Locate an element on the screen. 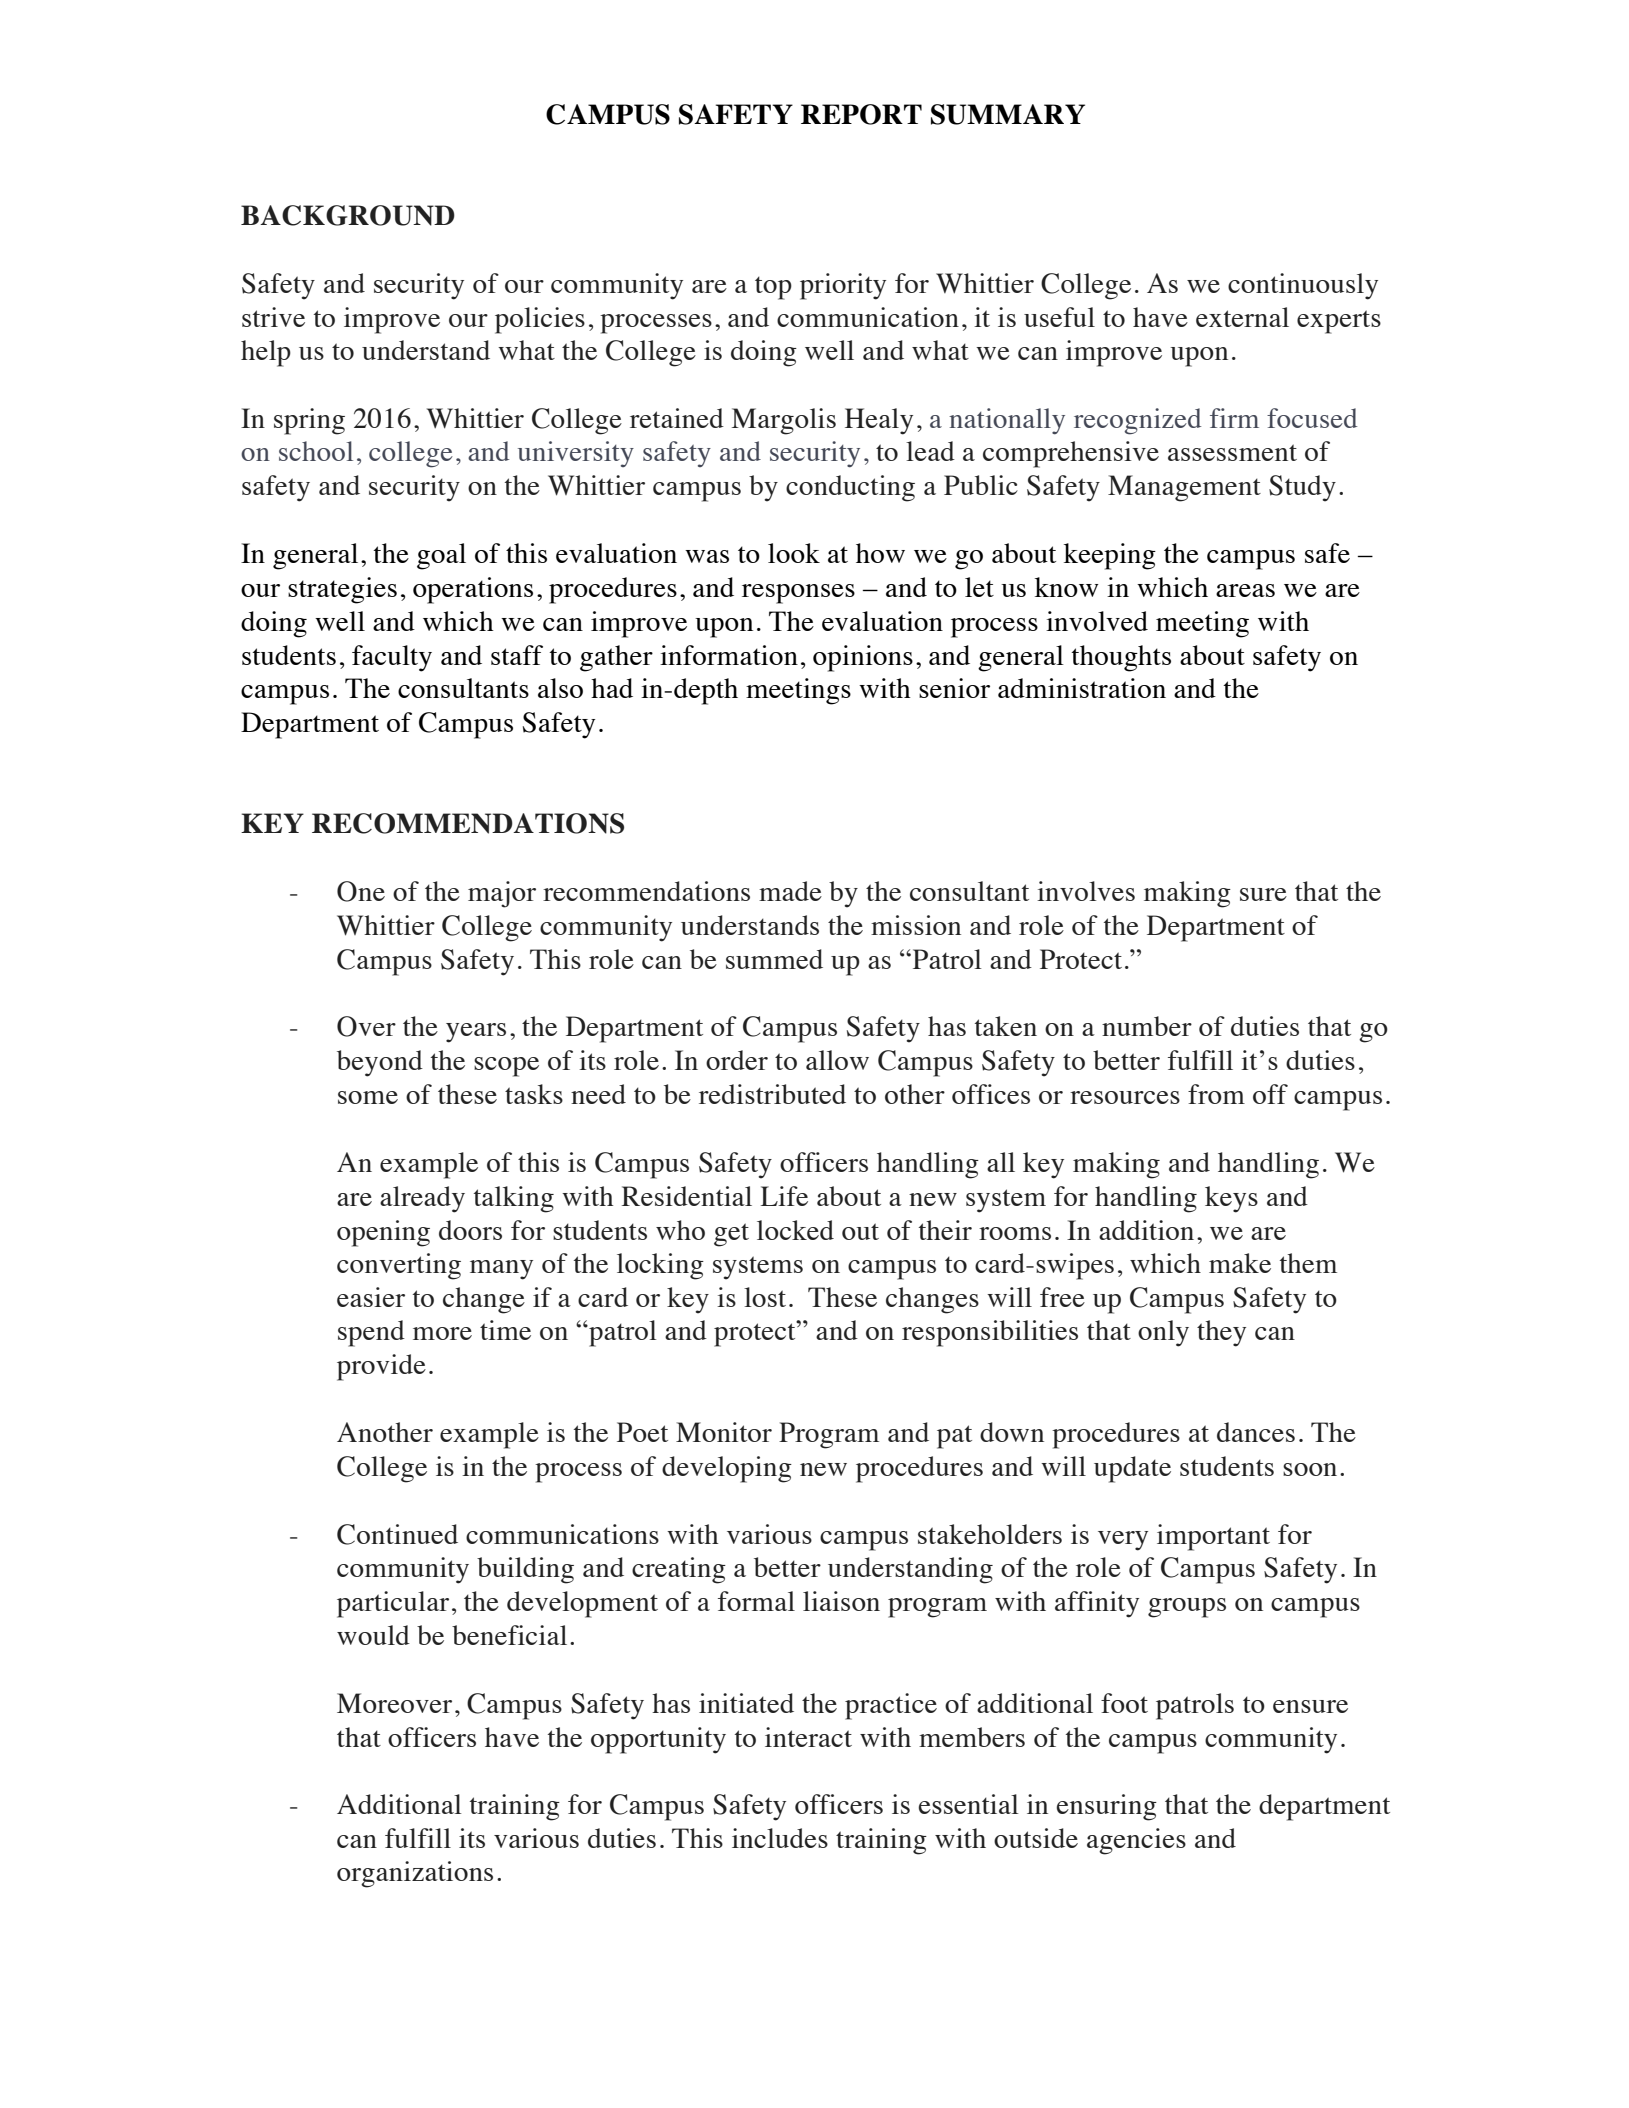 The image size is (1629, 2108). organizations is located at coordinates (415, 1874).
